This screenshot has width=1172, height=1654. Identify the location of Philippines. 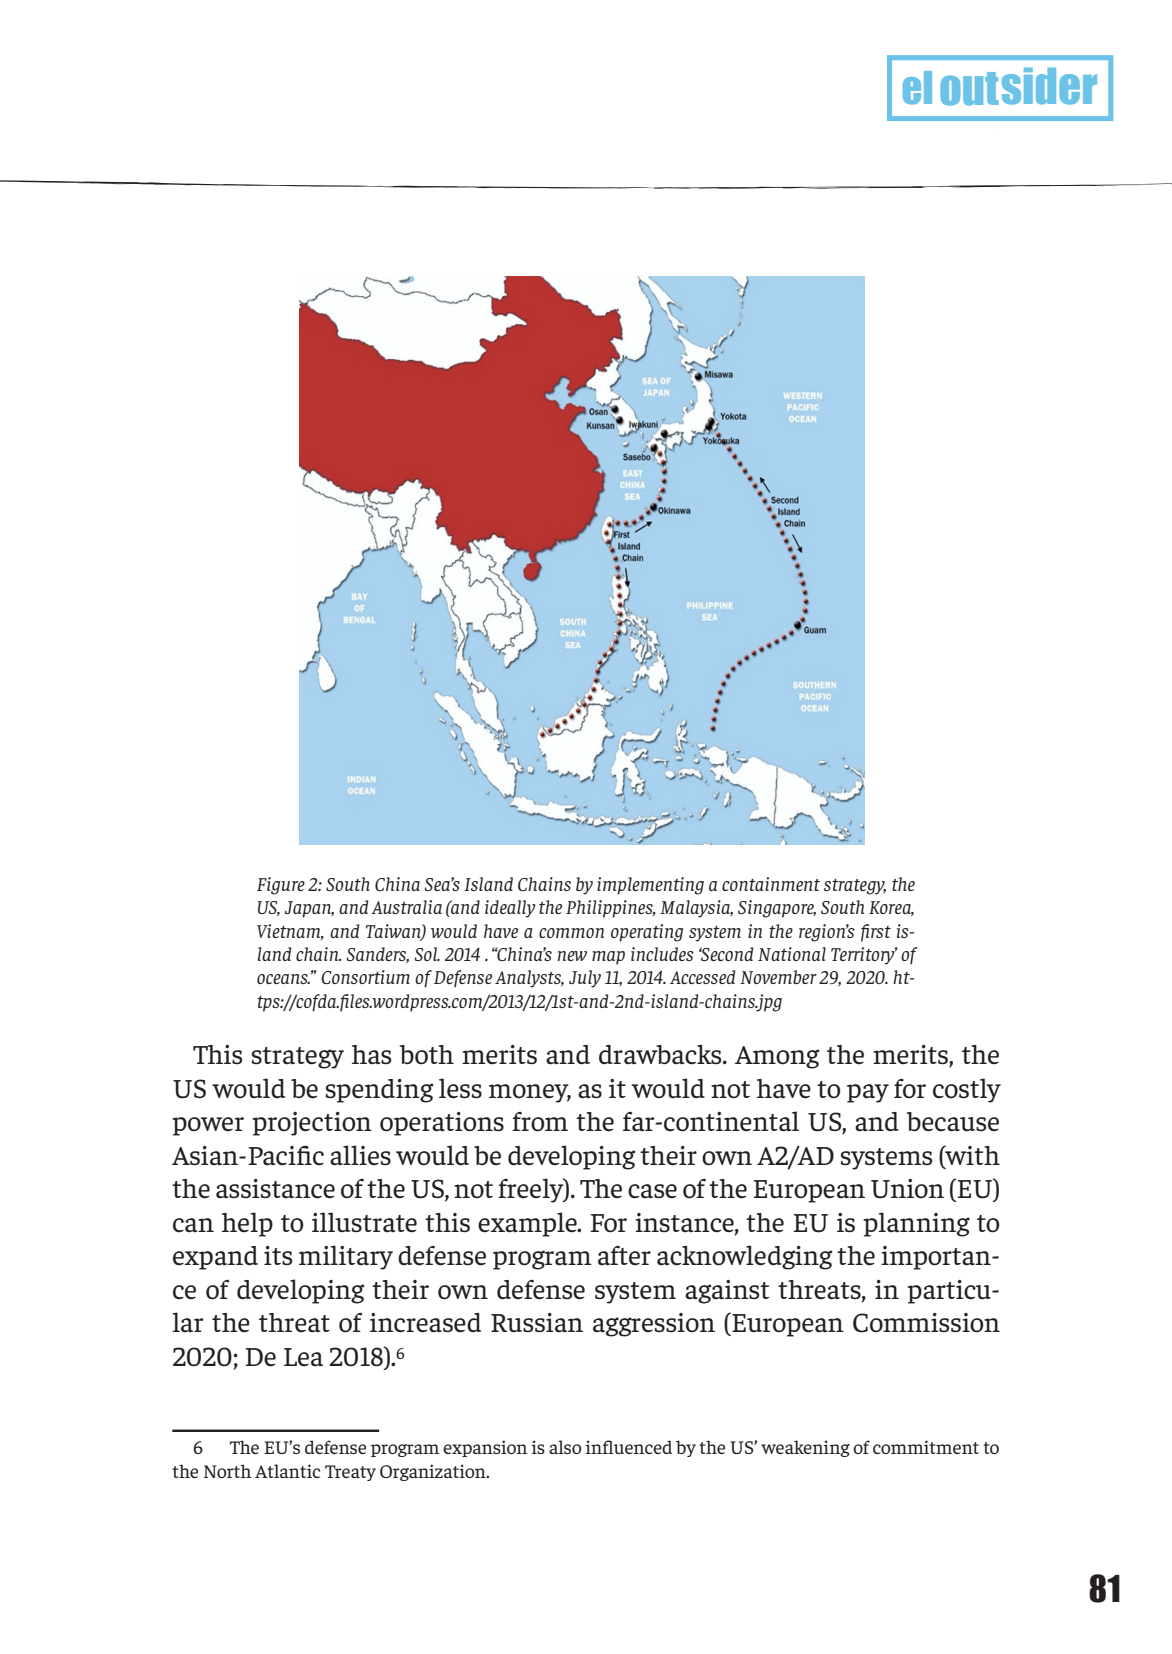
(610, 909).
